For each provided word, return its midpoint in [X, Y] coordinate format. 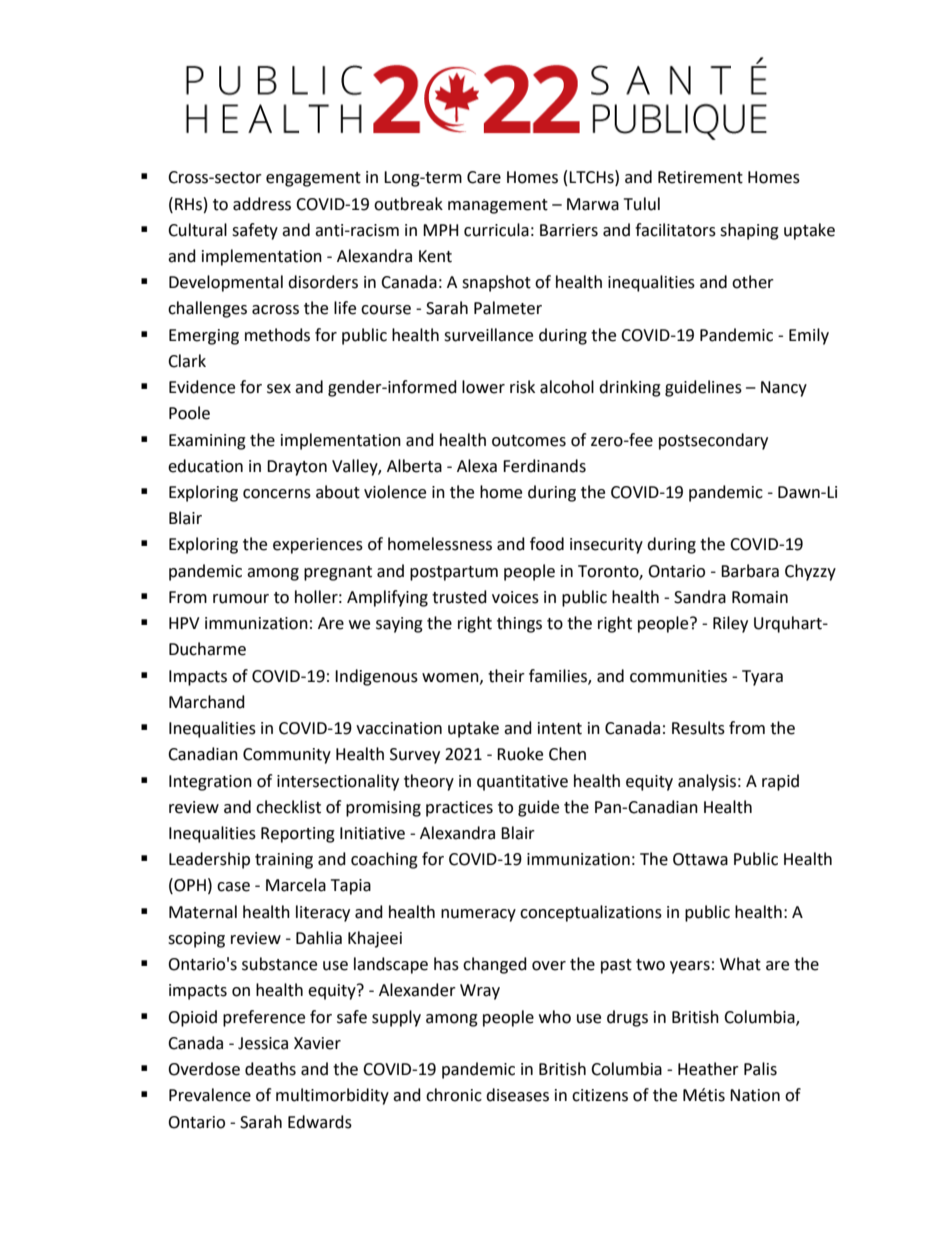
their [506, 676]
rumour [241, 599]
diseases [517, 1095]
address [262, 204]
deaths [270, 1069]
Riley [730, 624]
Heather [708, 1069]
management [498, 206]
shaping [749, 231]
